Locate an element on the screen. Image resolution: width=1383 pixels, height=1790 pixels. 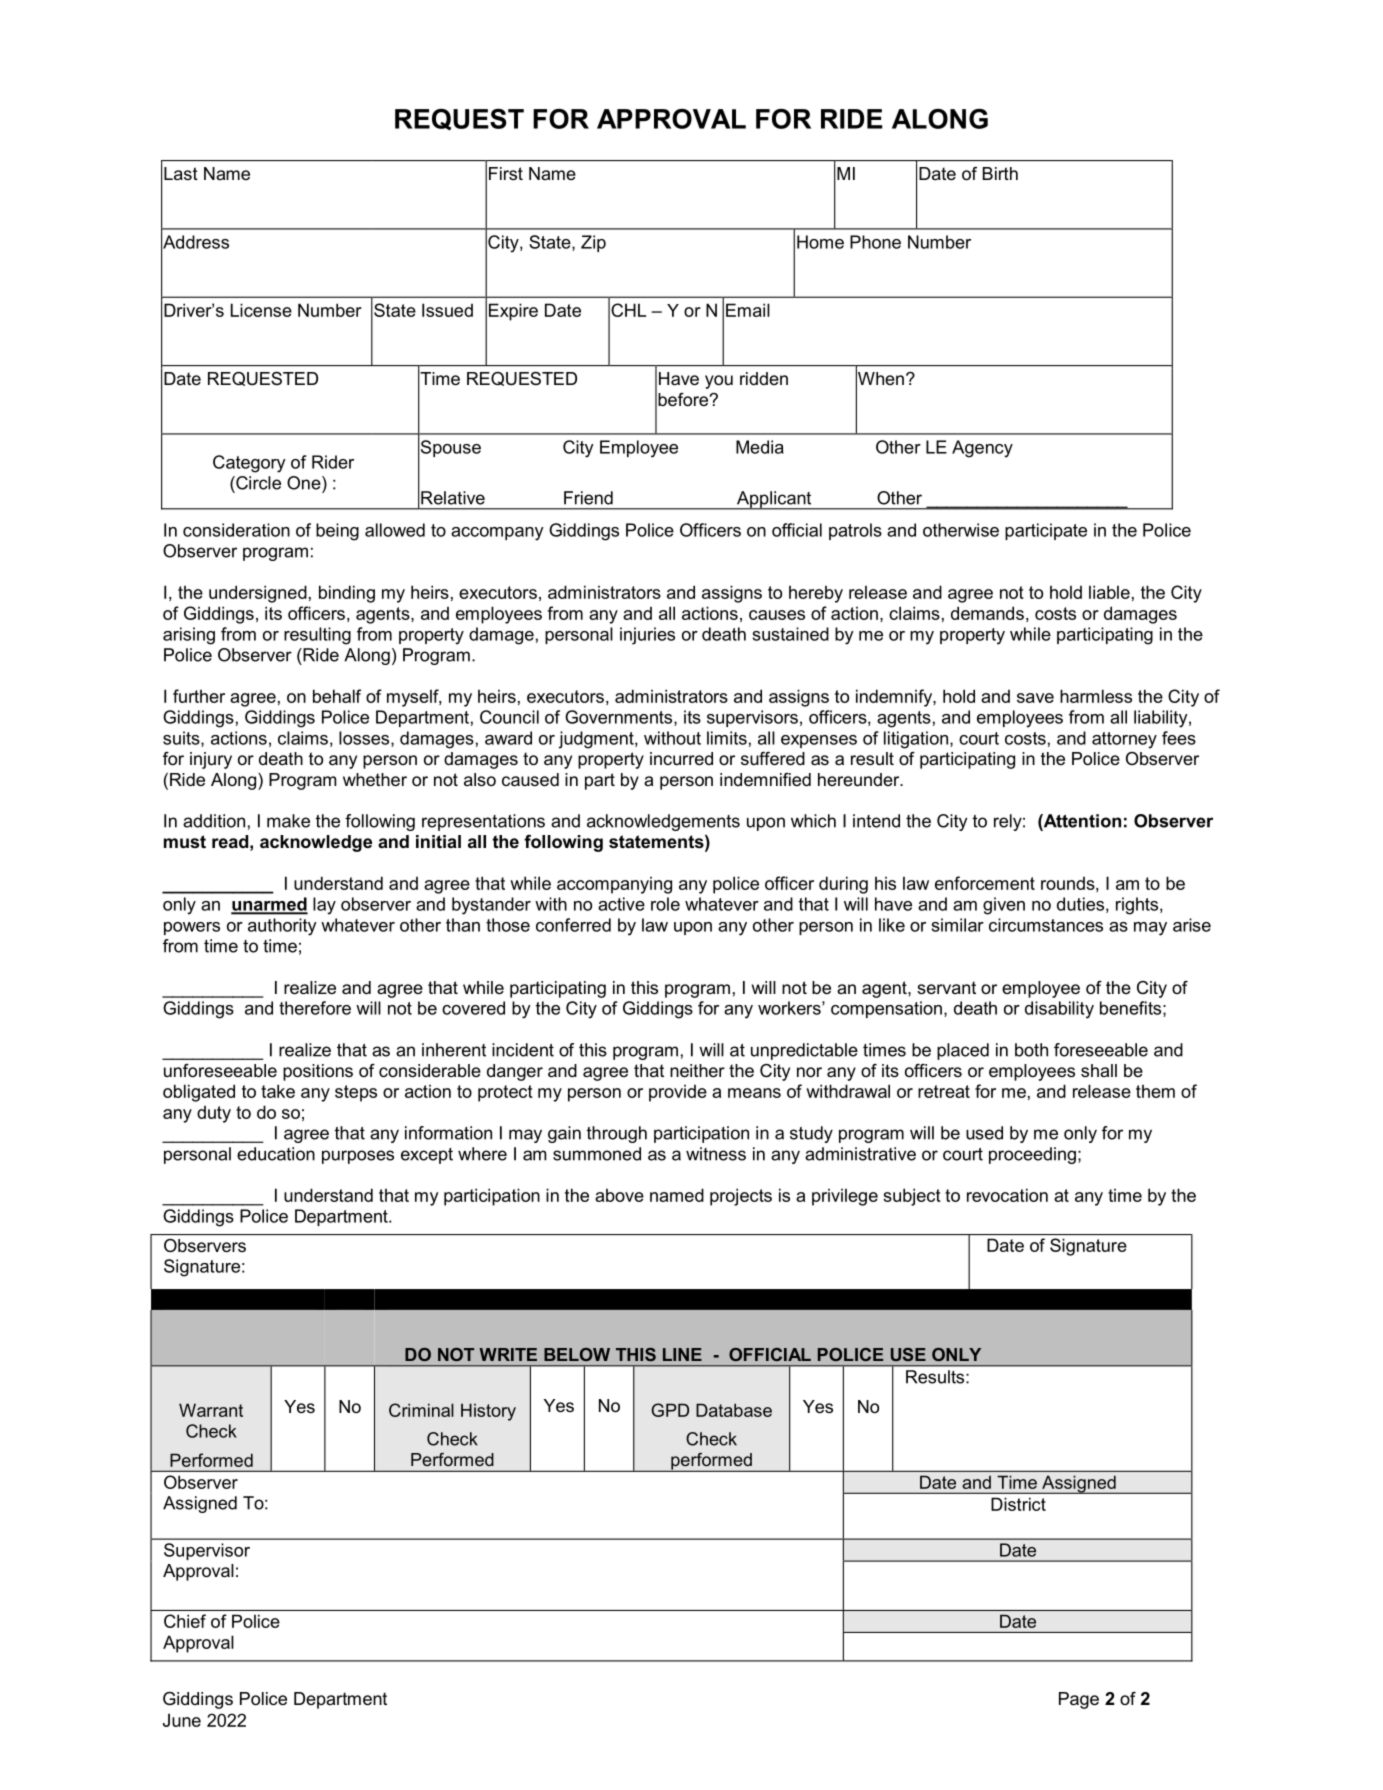
education is located at coordinates (276, 1154).
